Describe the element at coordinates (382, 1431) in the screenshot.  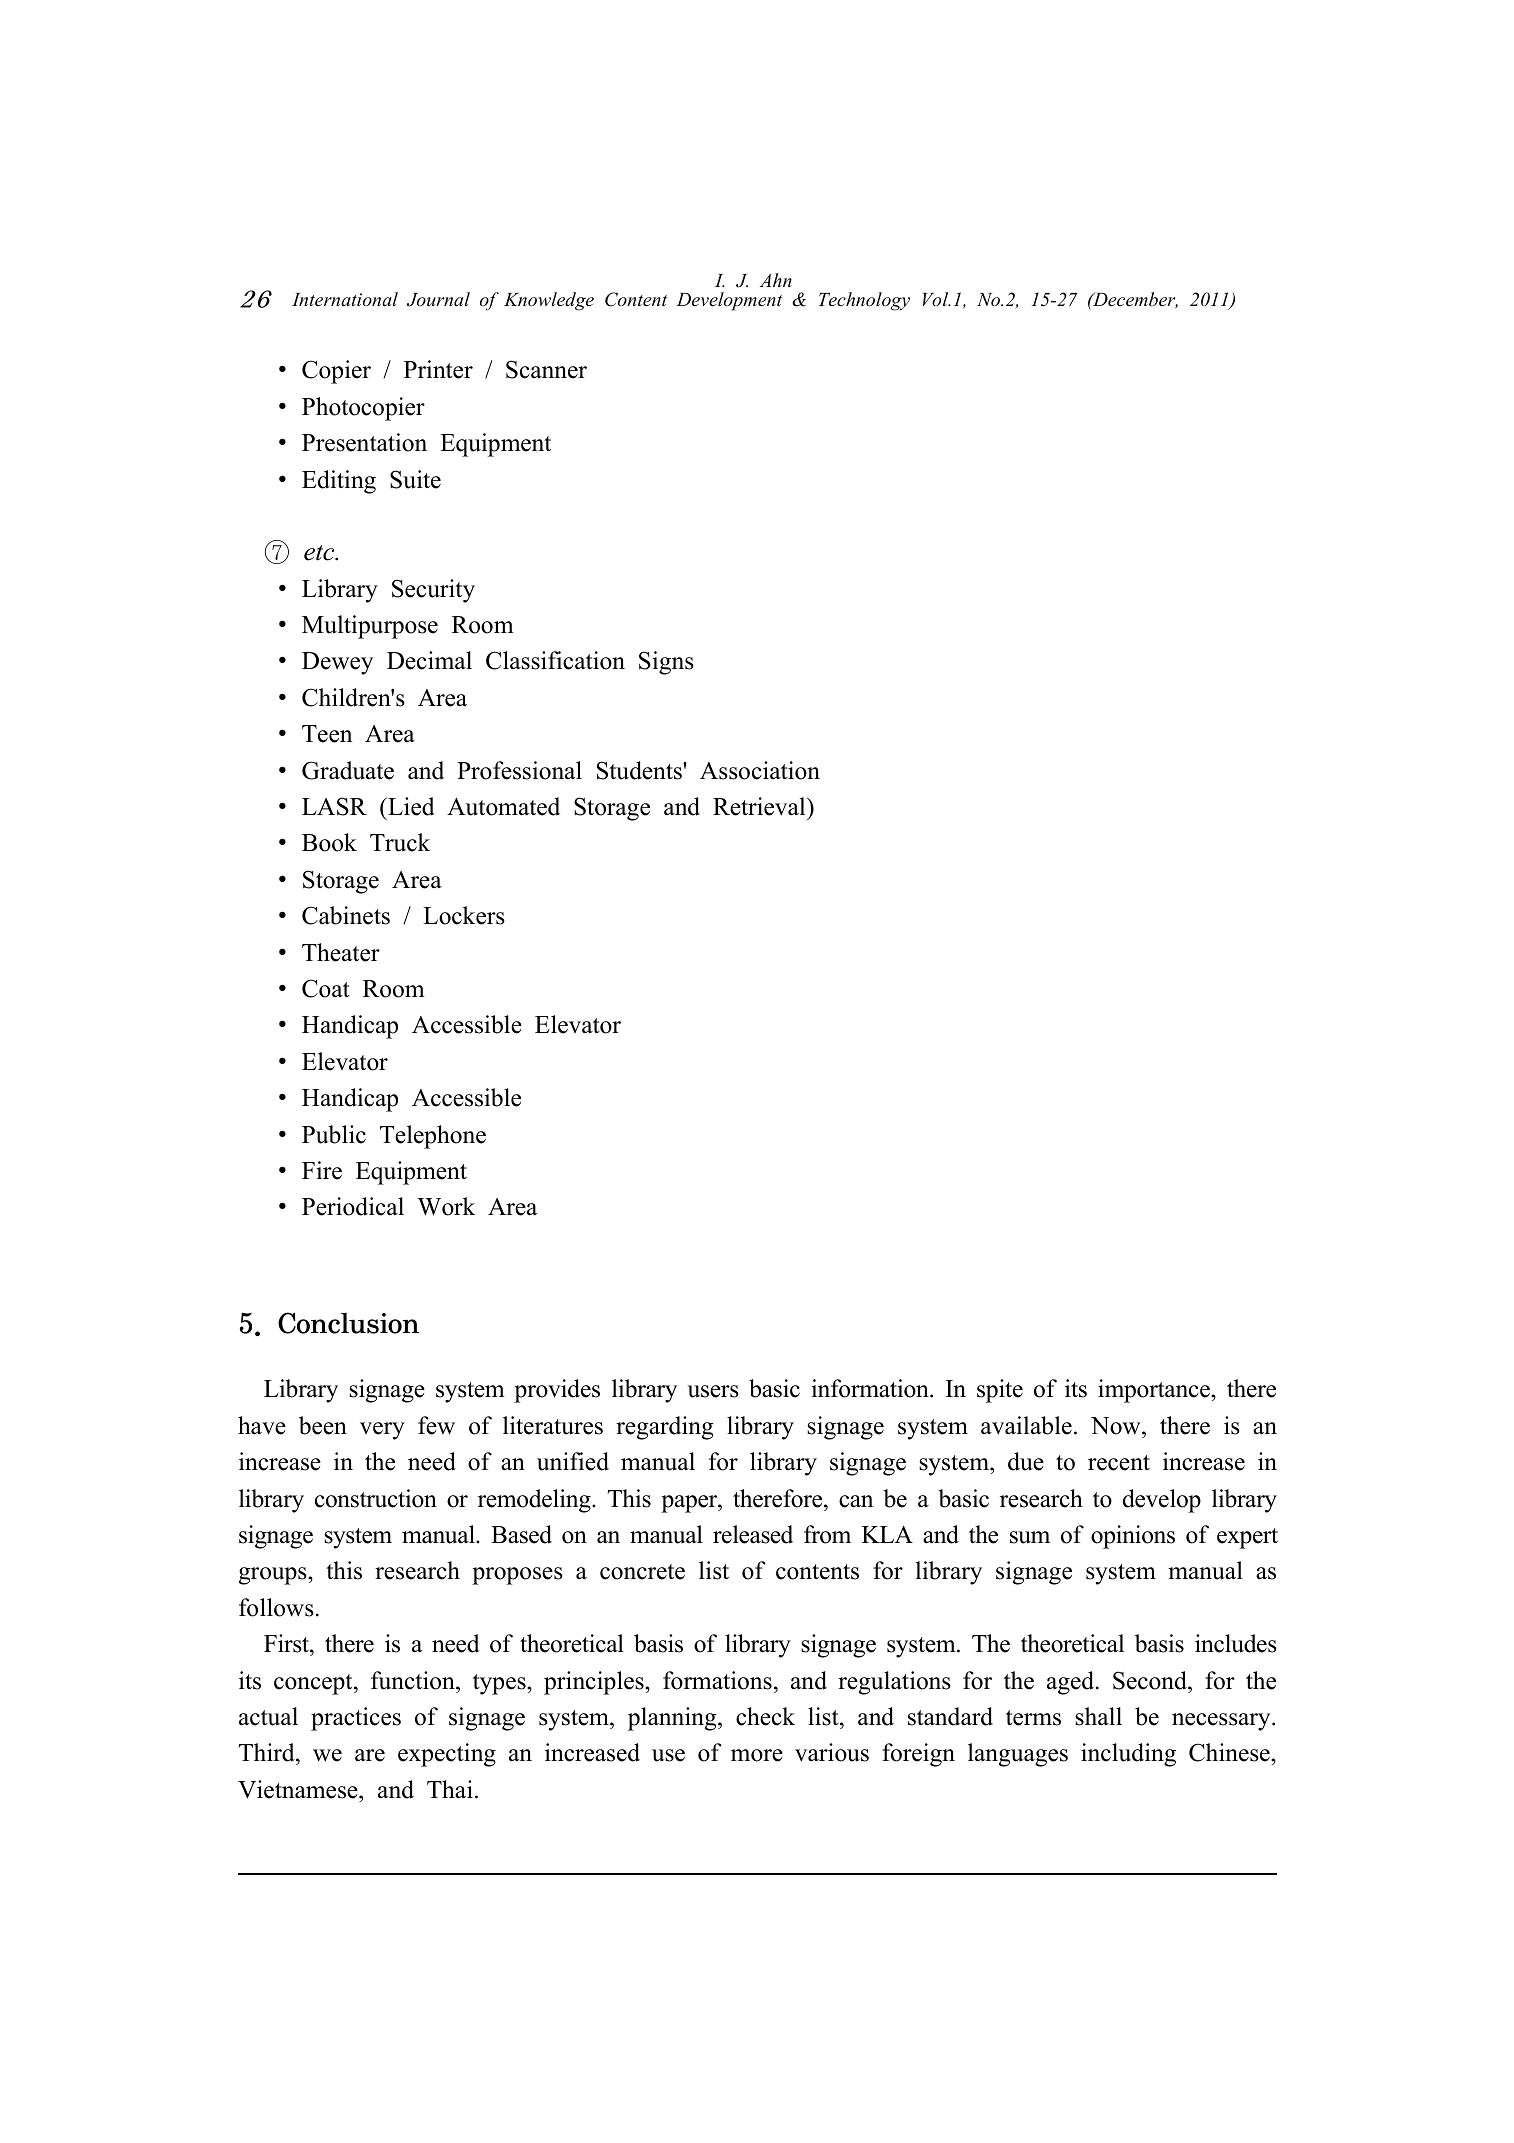
I see `very` at that location.
